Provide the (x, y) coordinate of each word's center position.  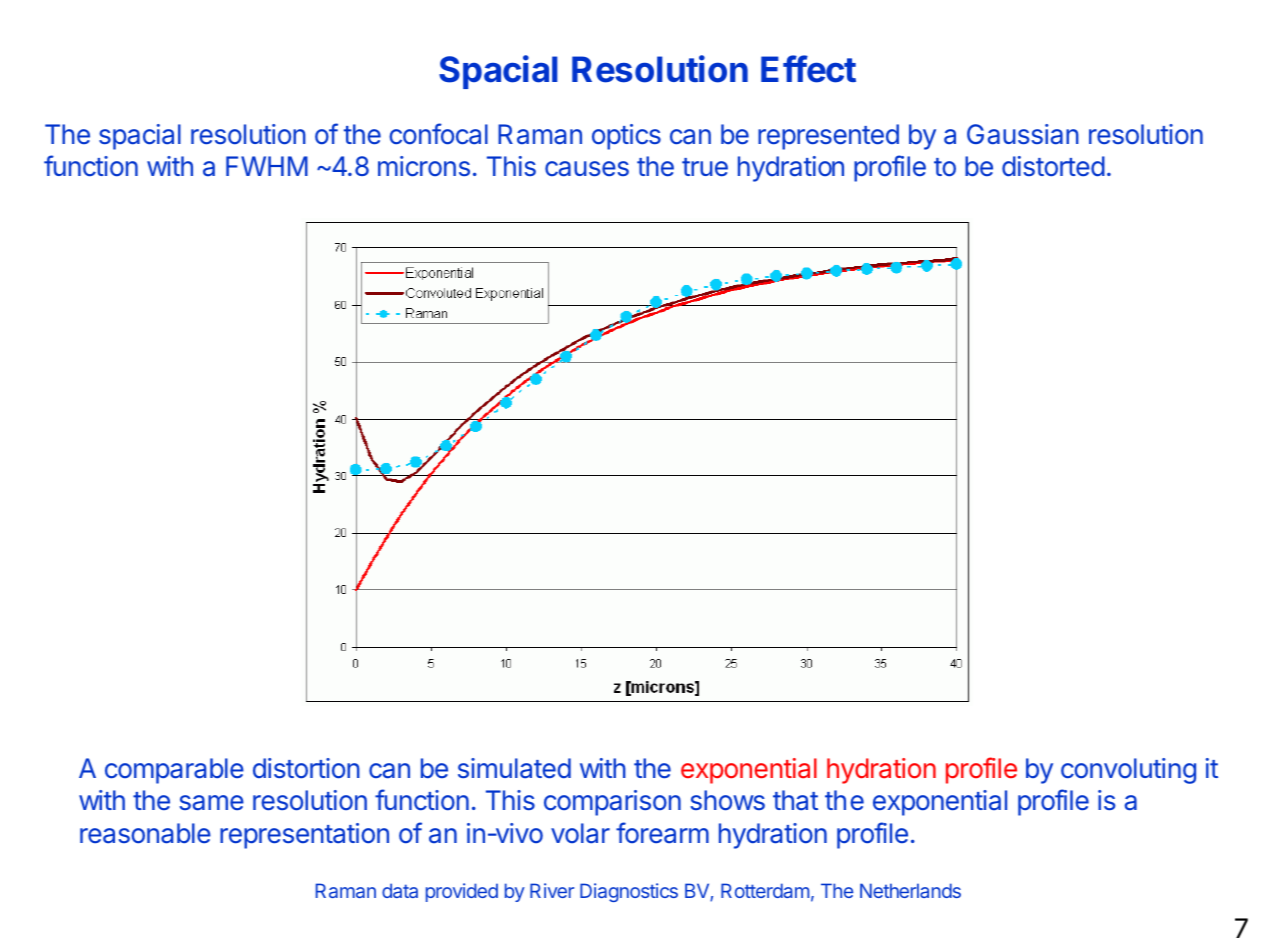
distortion (306, 768)
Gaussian (1023, 134)
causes (587, 169)
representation (304, 836)
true (705, 167)
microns (424, 166)
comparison (612, 803)
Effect (808, 69)
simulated (514, 768)
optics (626, 137)
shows (727, 800)
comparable (174, 771)
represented (828, 137)
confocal (438, 134)
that (795, 800)
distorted (1053, 166)
